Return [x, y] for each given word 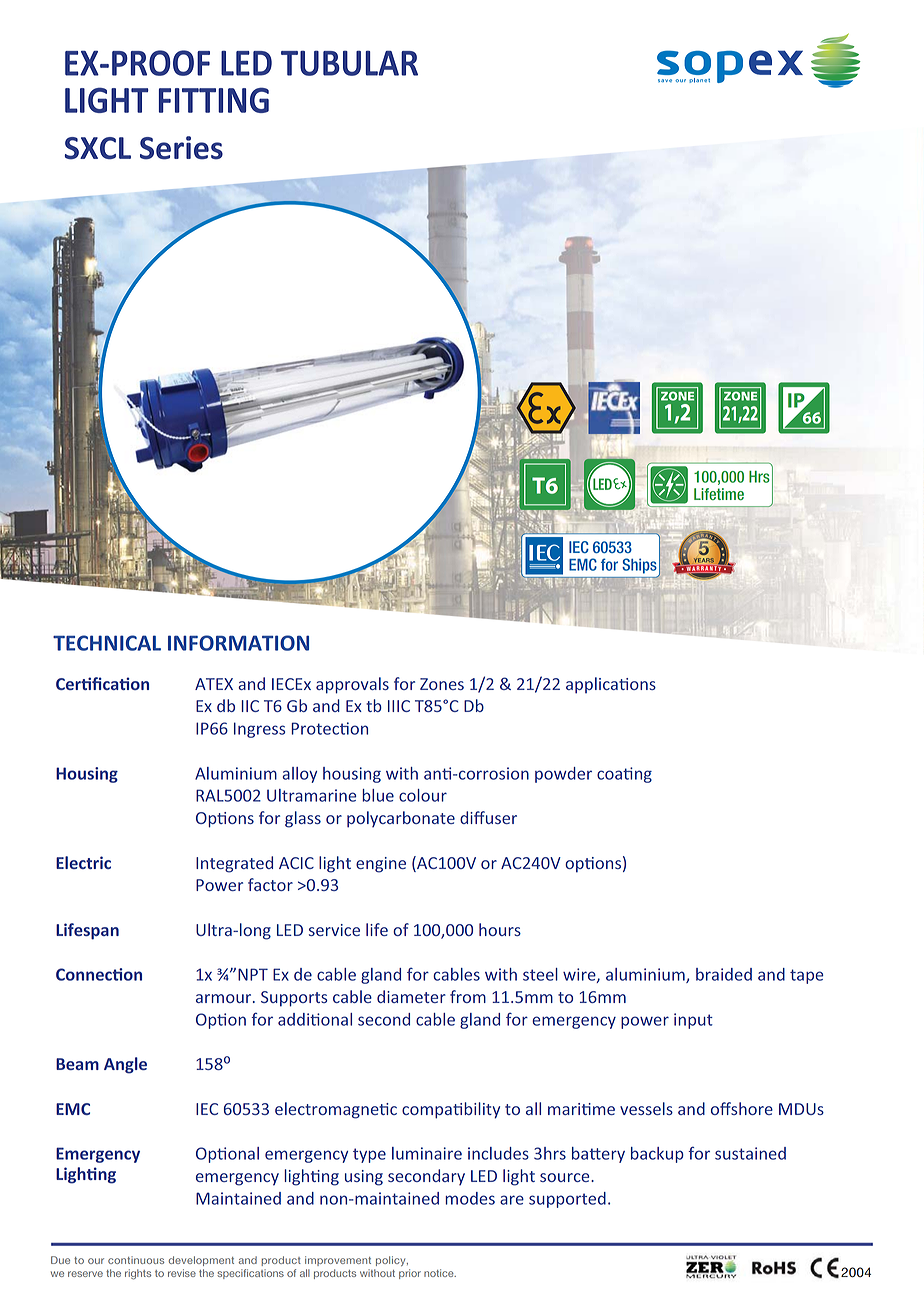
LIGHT [107, 100]
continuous [136, 1260]
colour [423, 795]
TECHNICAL [107, 643]
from [468, 996]
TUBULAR [349, 63]
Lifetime [719, 494]
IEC [579, 547]
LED [246, 63]
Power [219, 885]
